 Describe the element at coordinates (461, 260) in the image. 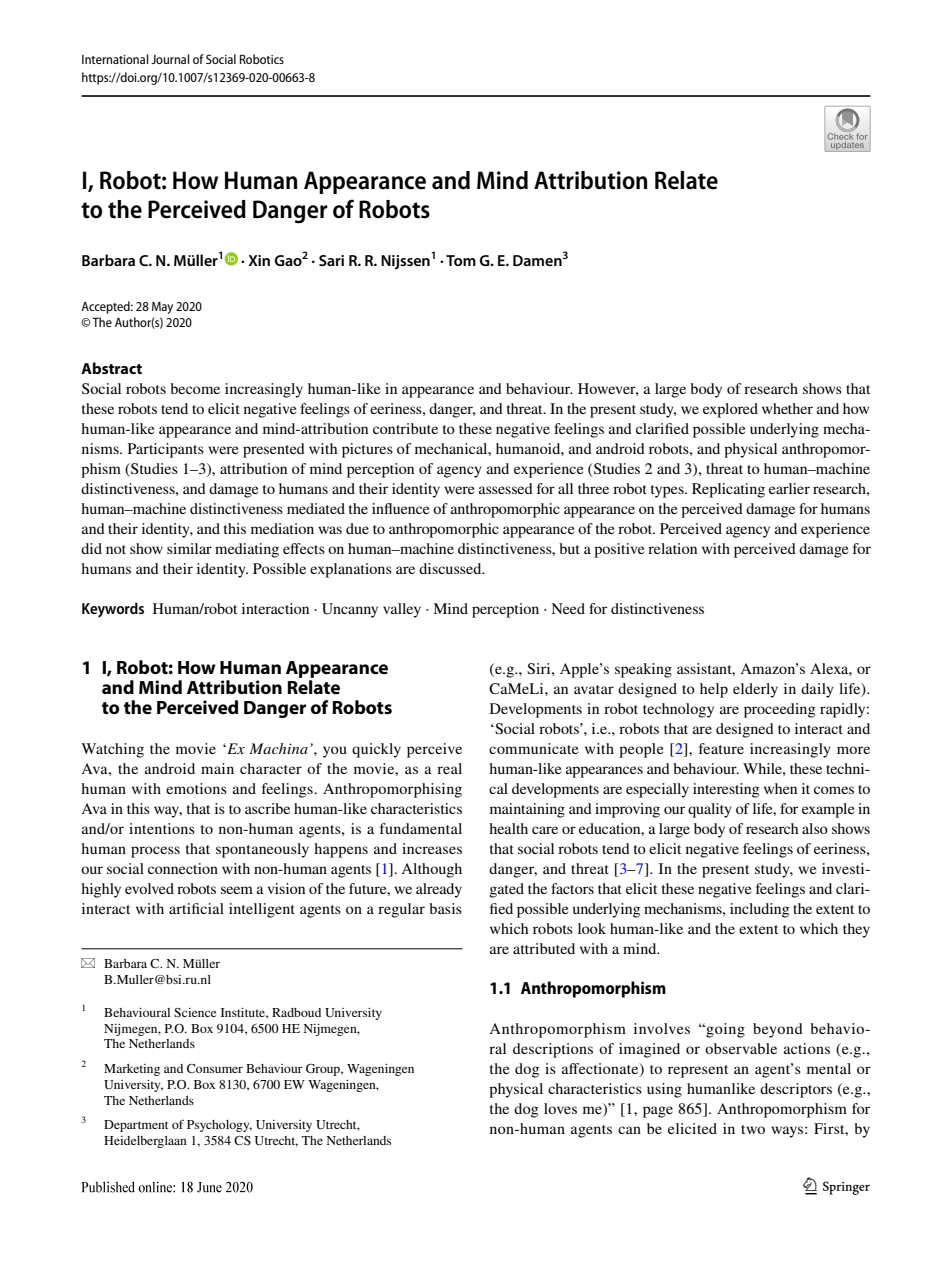

I see `Tom` at that location.
